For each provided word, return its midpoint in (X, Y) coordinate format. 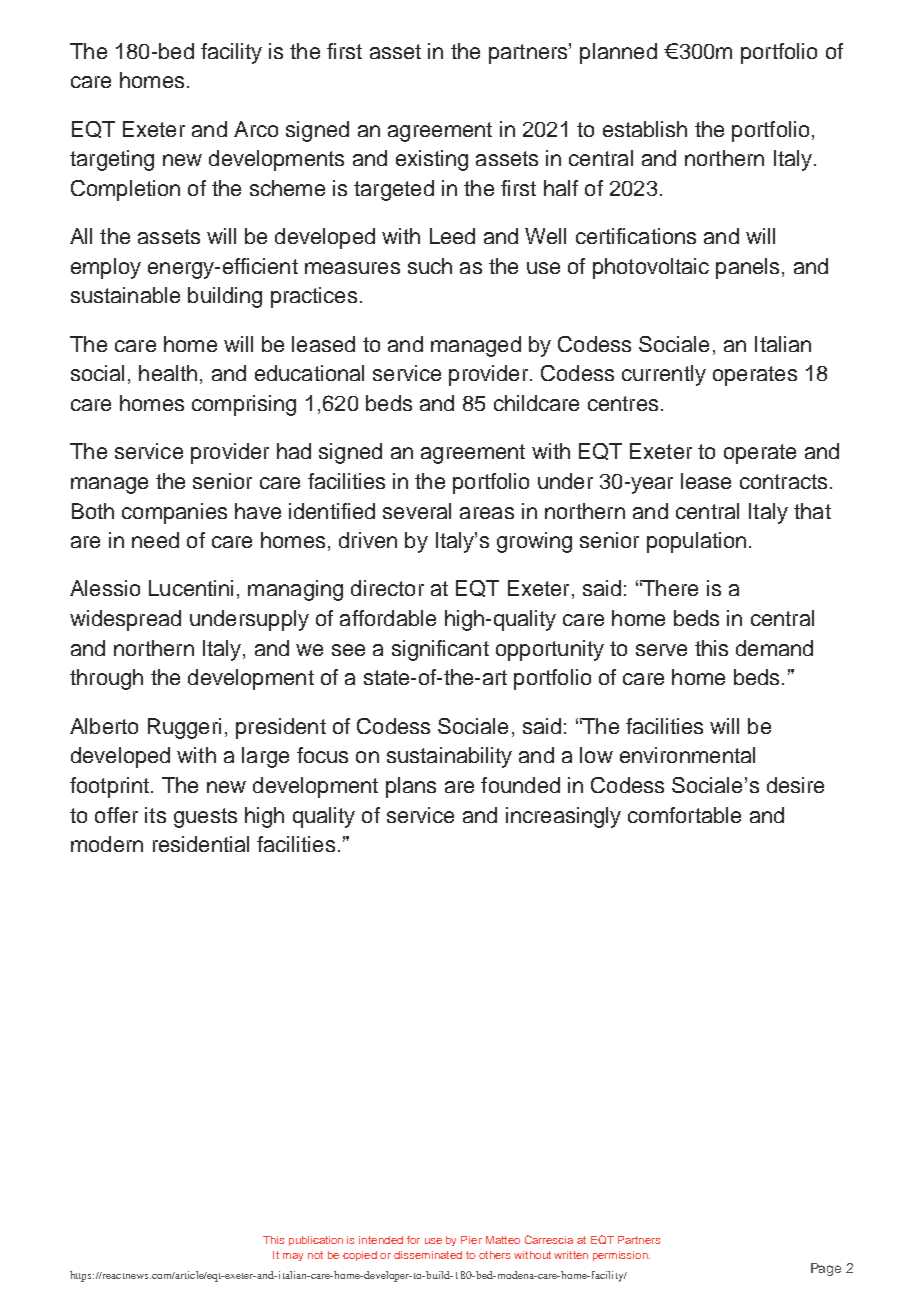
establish (645, 129)
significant (440, 650)
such (430, 266)
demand (774, 648)
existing (432, 160)
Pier (471, 1240)
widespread (125, 620)
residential (201, 844)
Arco (256, 129)
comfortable (684, 815)
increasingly (563, 817)
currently (664, 375)
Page (826, 1269)
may (293, 1257)
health (168, 373)
